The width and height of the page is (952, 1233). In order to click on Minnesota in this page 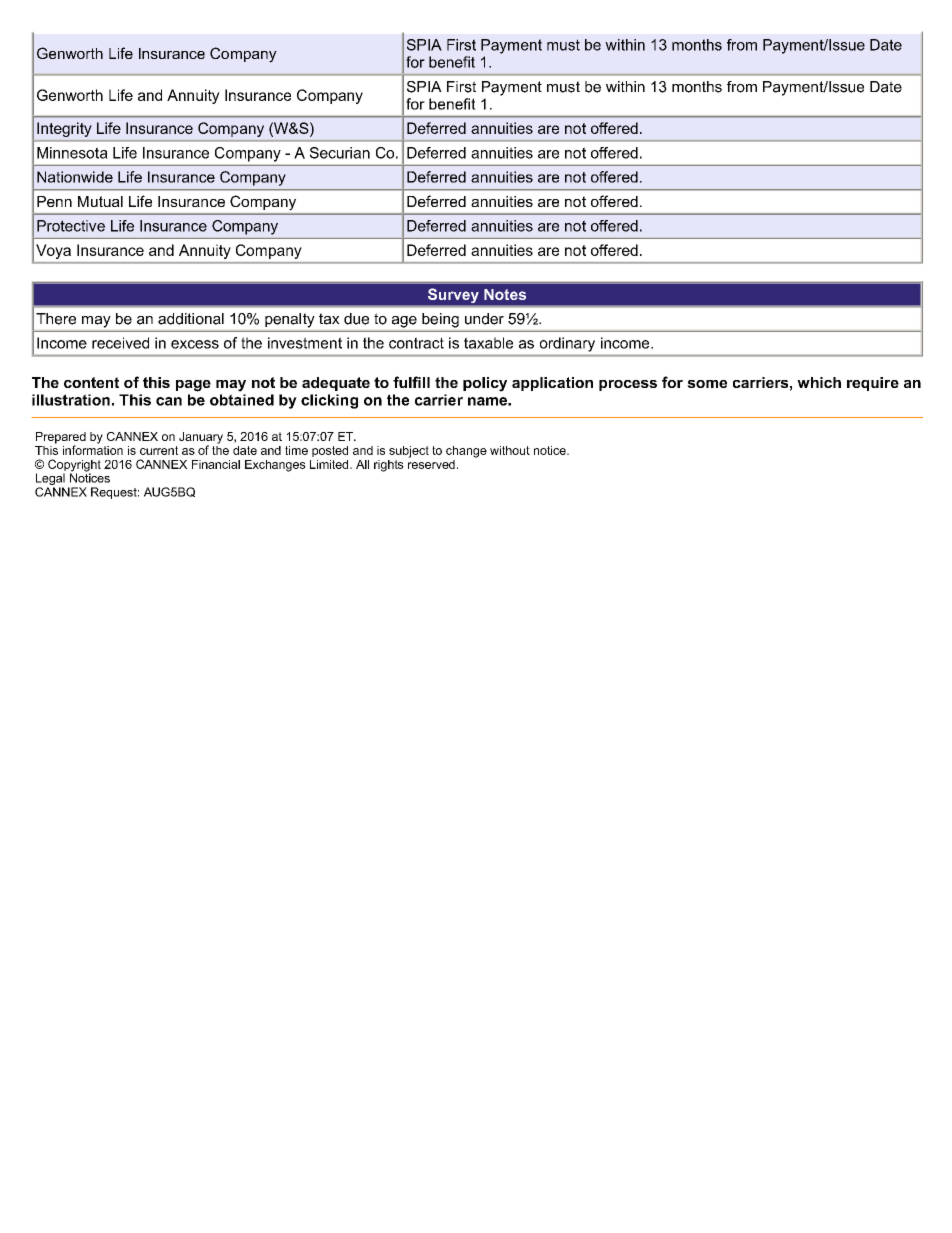, I will do `click(72, 153)`.
